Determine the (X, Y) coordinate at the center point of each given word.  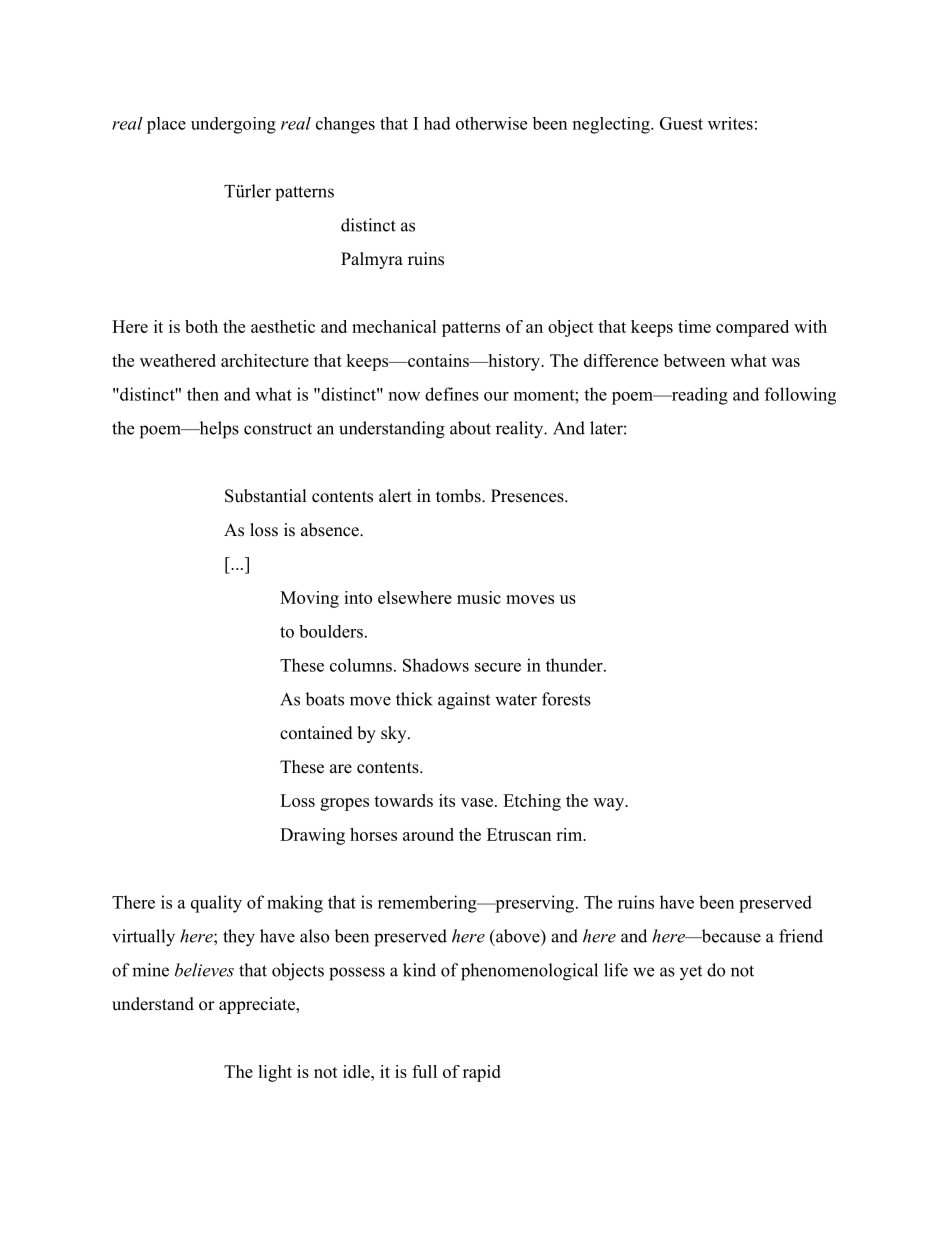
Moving (309, 599)
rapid (482, 1073)
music (479, 597)
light (275, 1073)
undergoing (233, 125)
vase (477, 802)
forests (566, 699)
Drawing (312, 836)
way (609, 804)
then (203, 394)
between (694, 360)
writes (730, 123)
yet (691, 973)
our (496, 396)
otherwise (491, 123)
